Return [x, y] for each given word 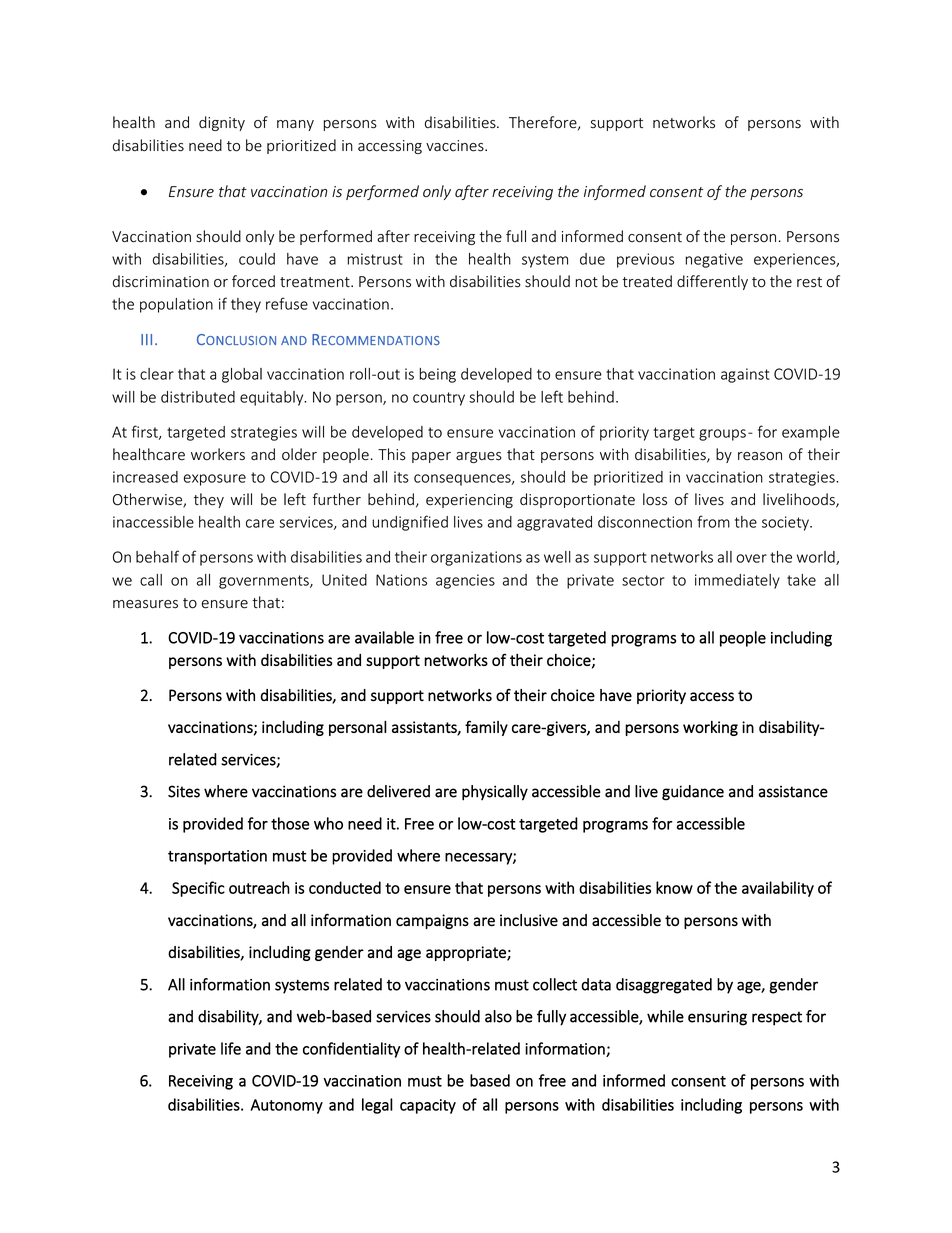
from [713, 521]
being [438, 375]
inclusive [529, 920]
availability [778, 889]
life [231, 1048]
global [242, 375]
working [710, 728]
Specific [198, 889]
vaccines [456, 146]
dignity [222, 123]
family [486, 728]
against [745, 375]
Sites [184, 791]
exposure [215, 480]
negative [714, 260]
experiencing [469, 501]
